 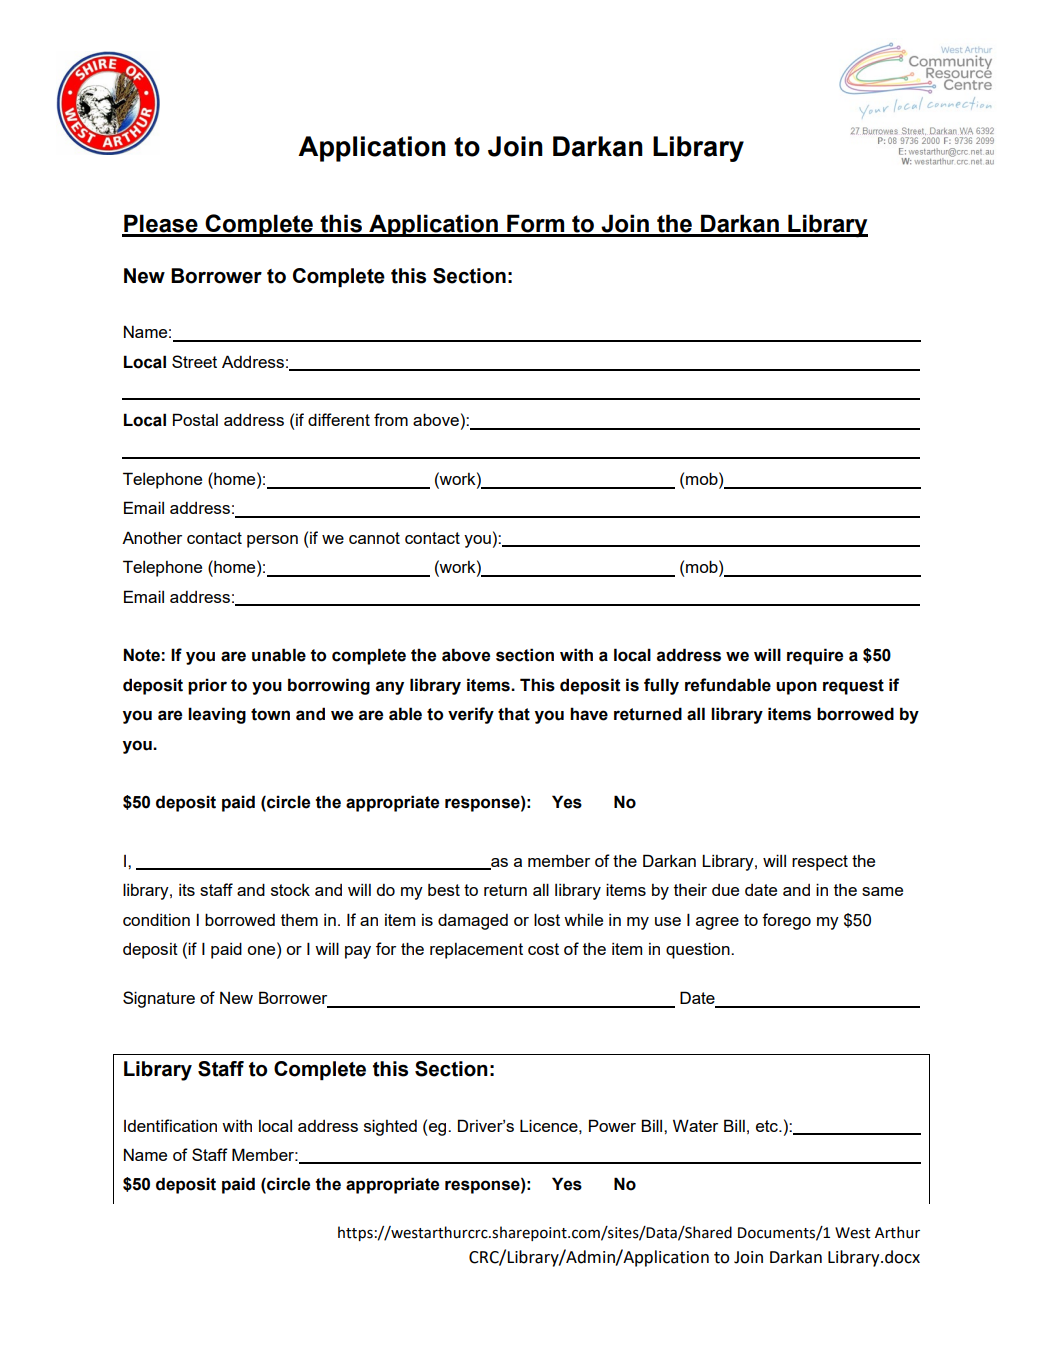 What do you see at coordinates (187, 890) in the document?
I see `its` at bounding box center [187, 890].
